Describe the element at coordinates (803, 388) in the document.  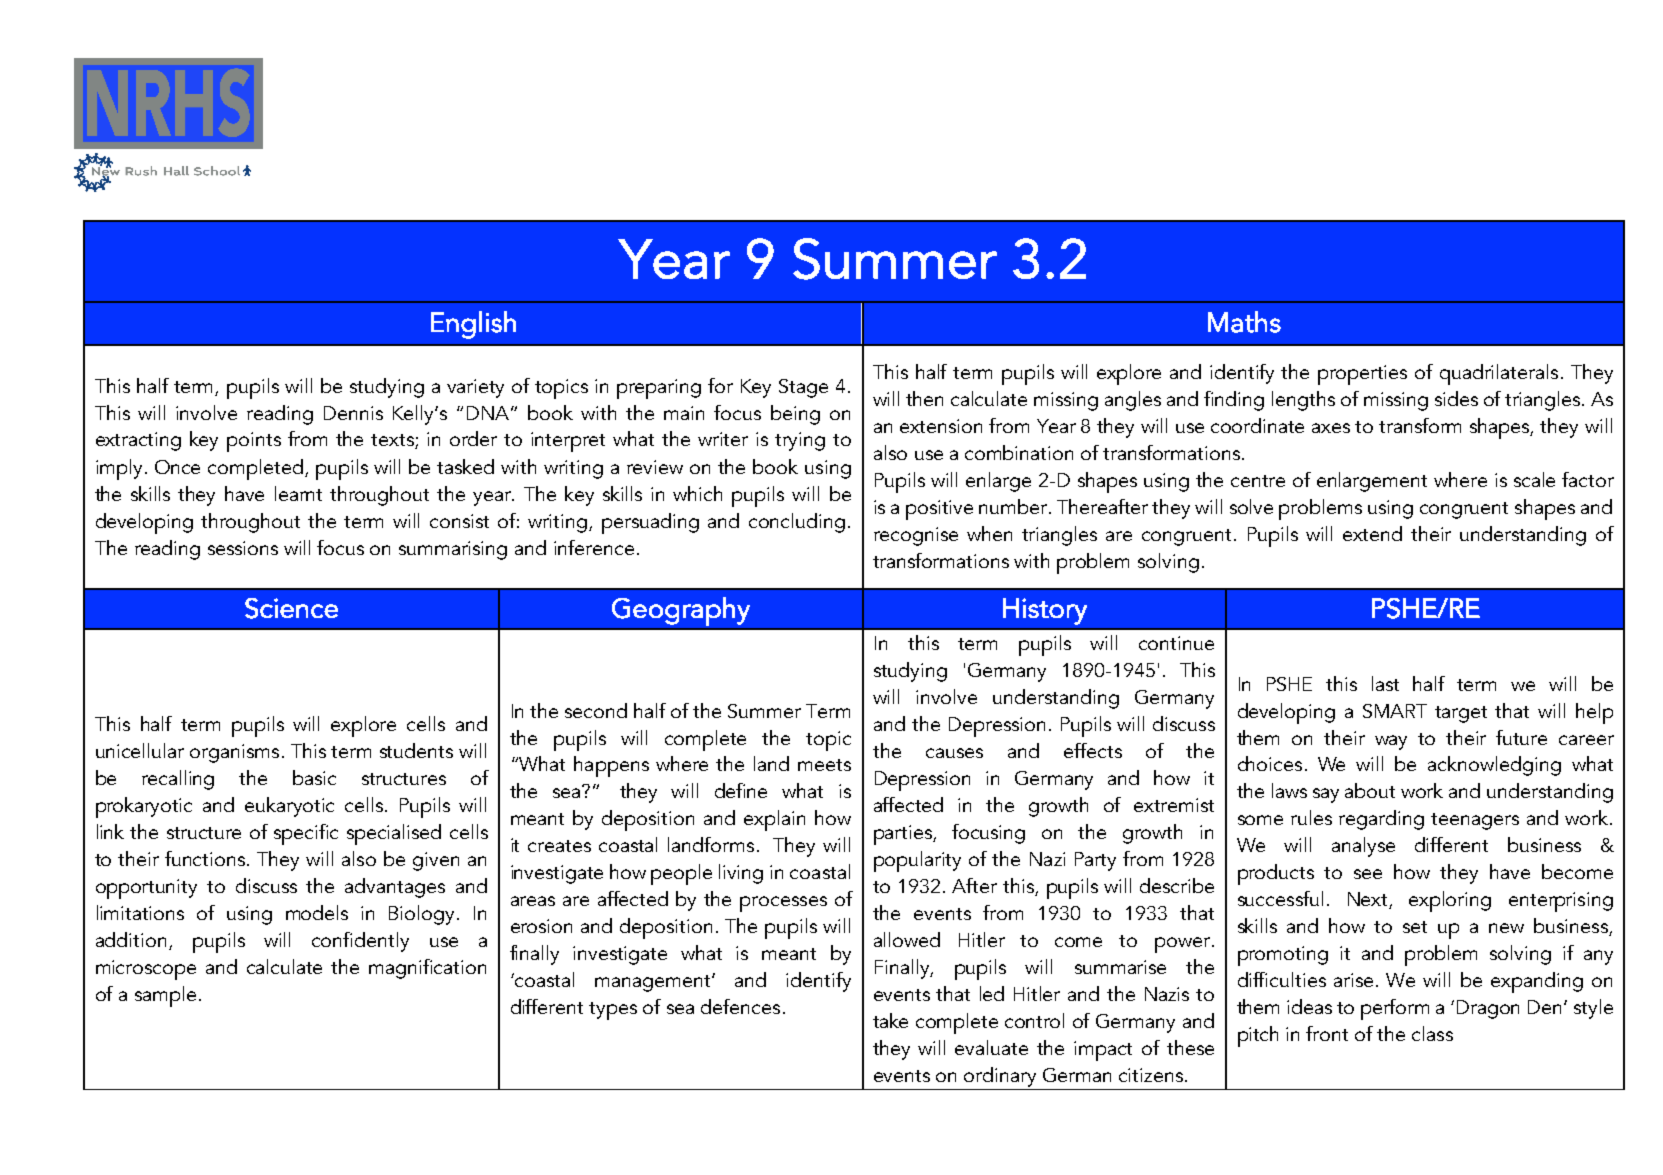
I see `Stage` at that location.
